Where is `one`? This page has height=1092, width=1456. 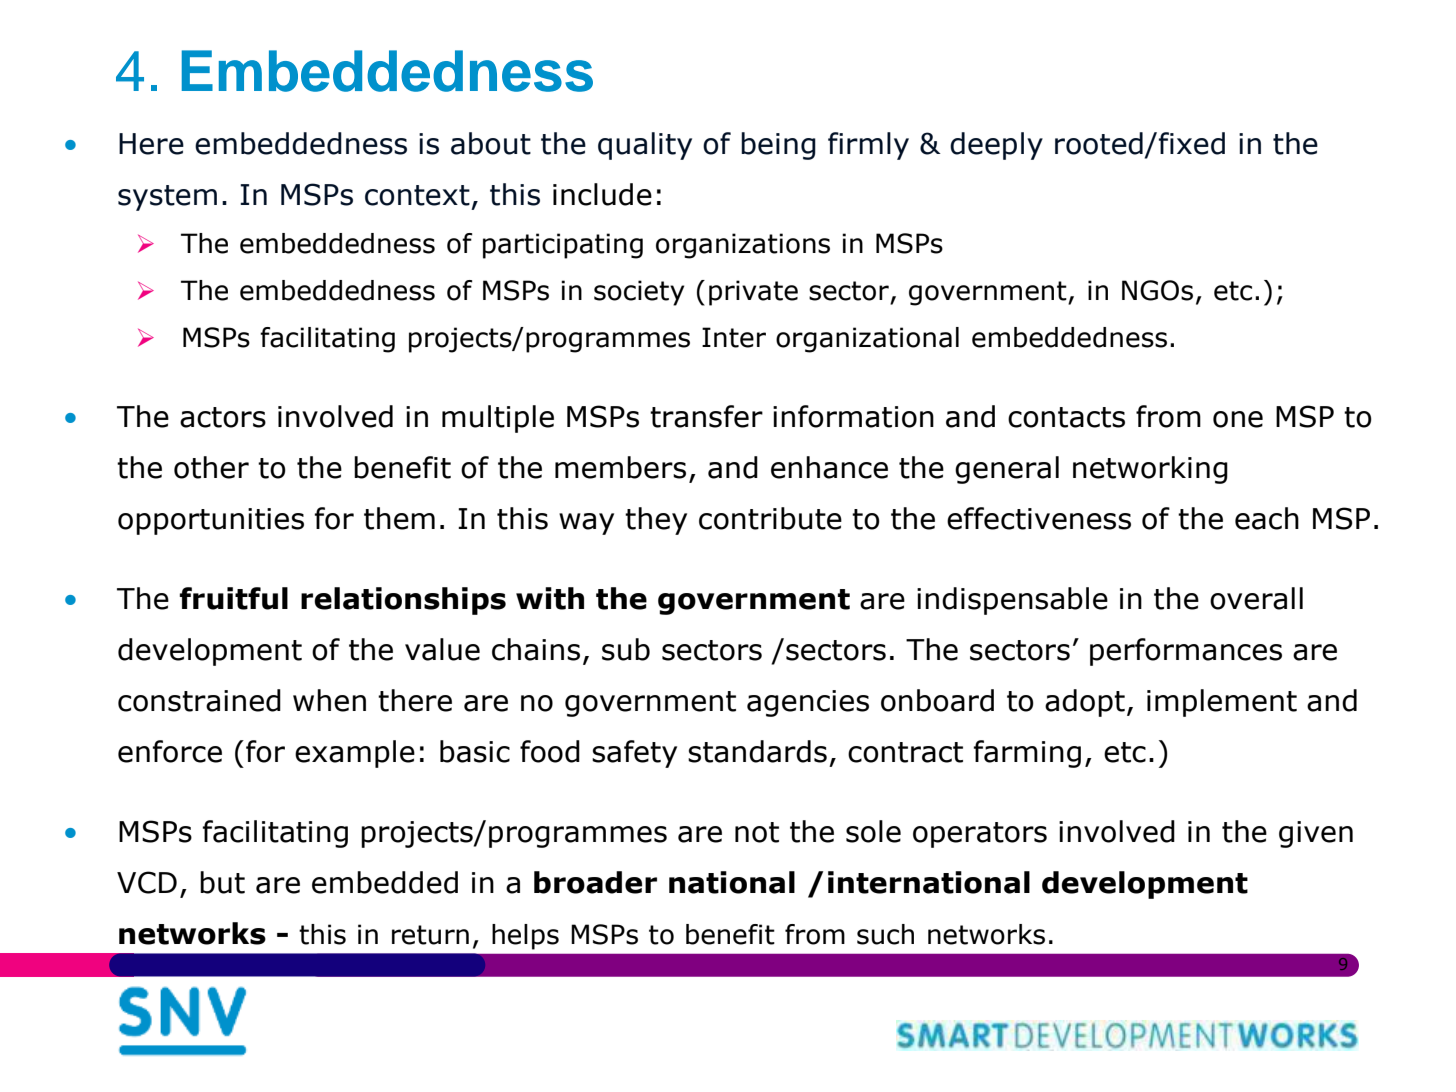 one is located at coordinates (1238, 419).
